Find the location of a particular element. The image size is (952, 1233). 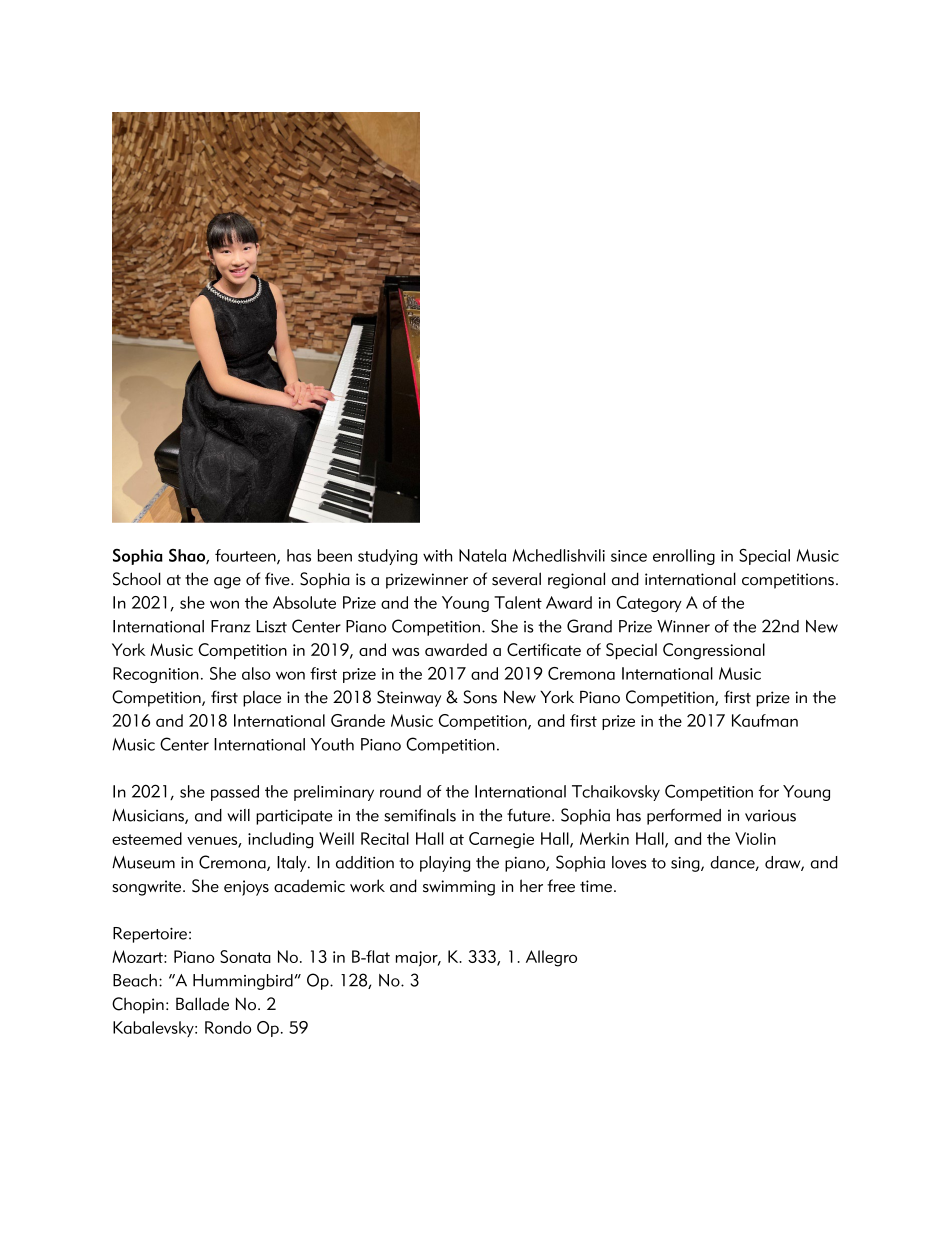

enrolling is located at coordinates (684, 557).
